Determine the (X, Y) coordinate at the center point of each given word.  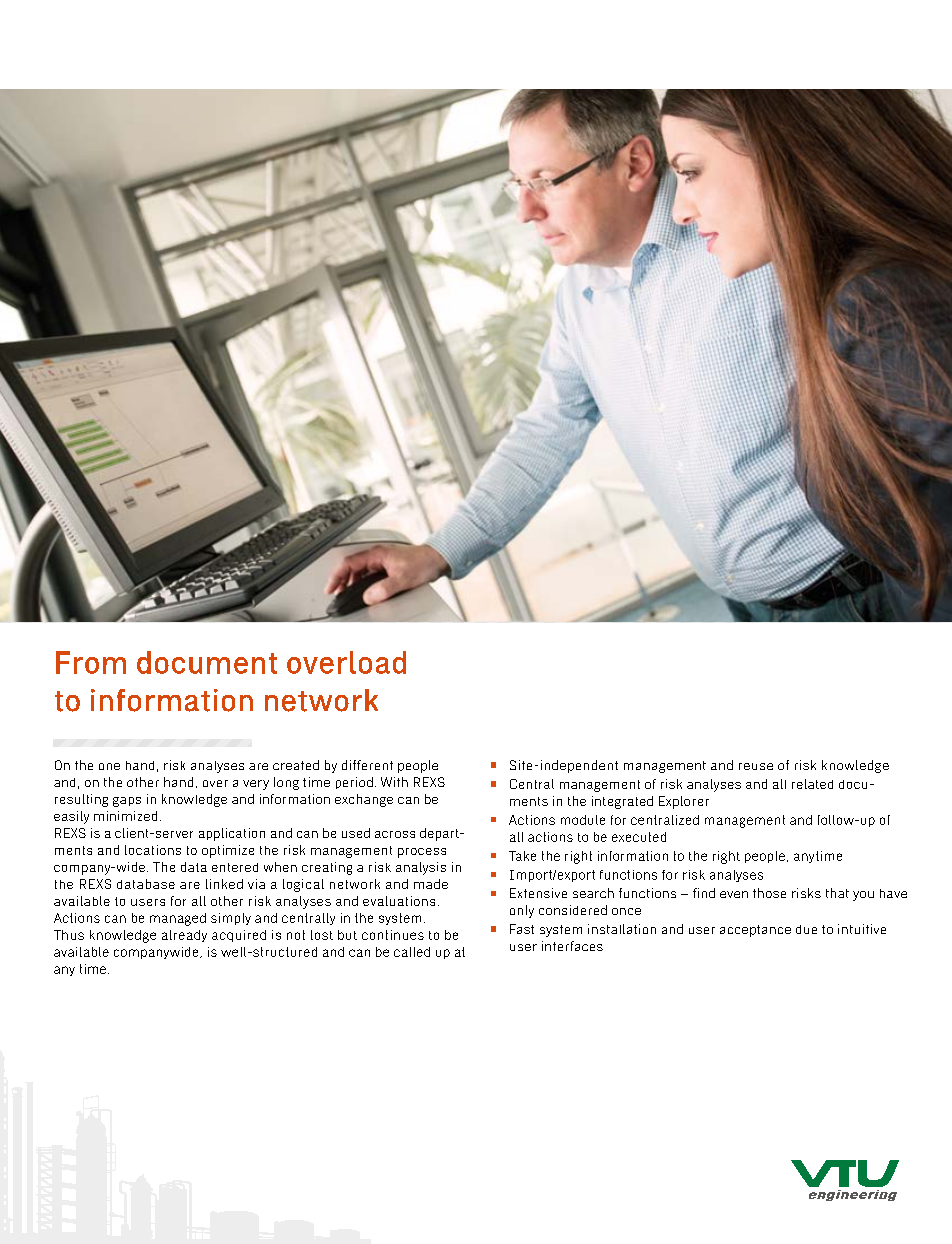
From (91, 662)
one (109, 766)
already (184, 936)
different (367, 765)
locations (153, 850)
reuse (756, 766)
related (812, 784)
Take (522, 856)
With (394, 782)
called (412, 952)
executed (639, 837)
